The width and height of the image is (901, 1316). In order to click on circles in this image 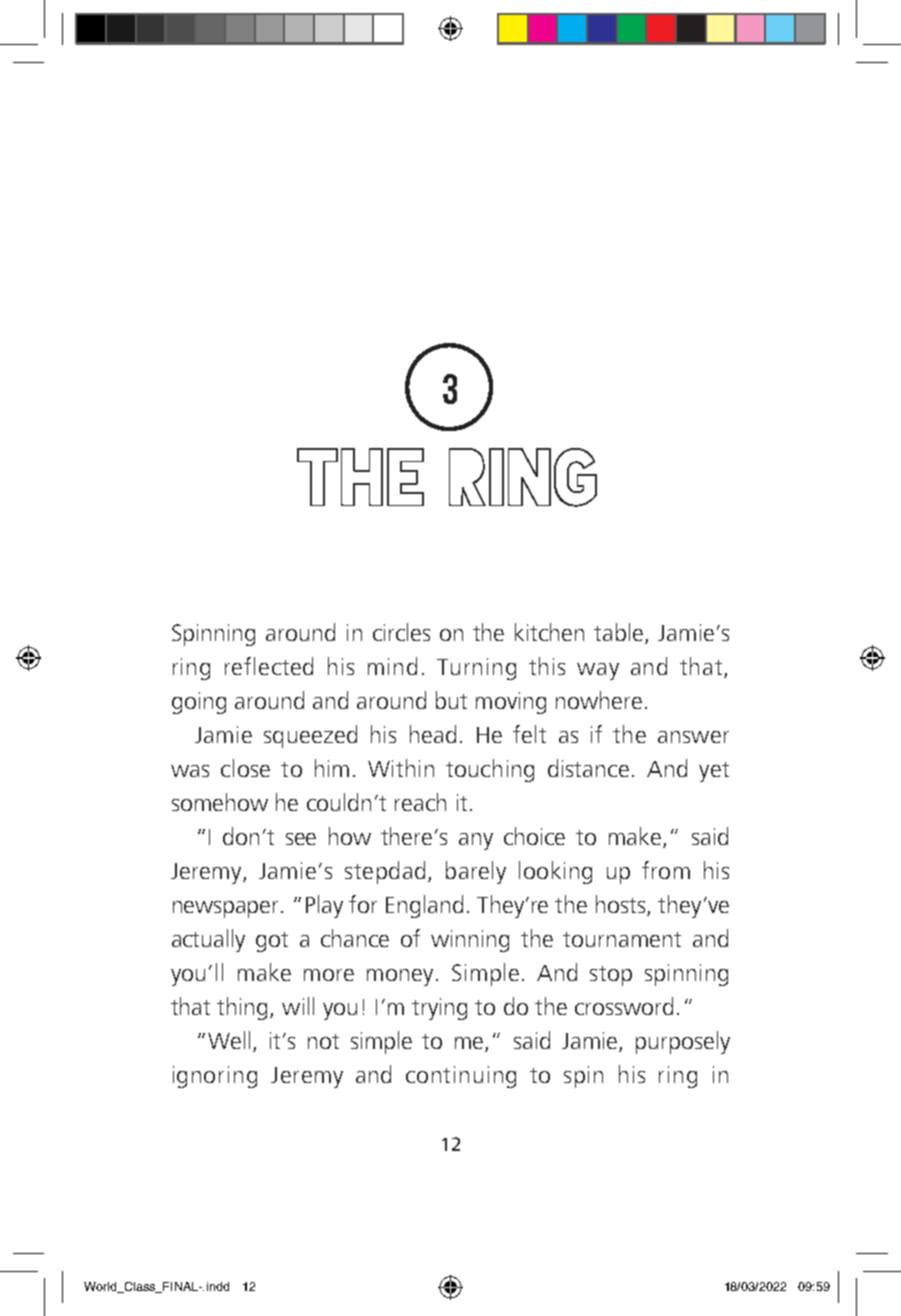, I will do `click(401, 632)`.
